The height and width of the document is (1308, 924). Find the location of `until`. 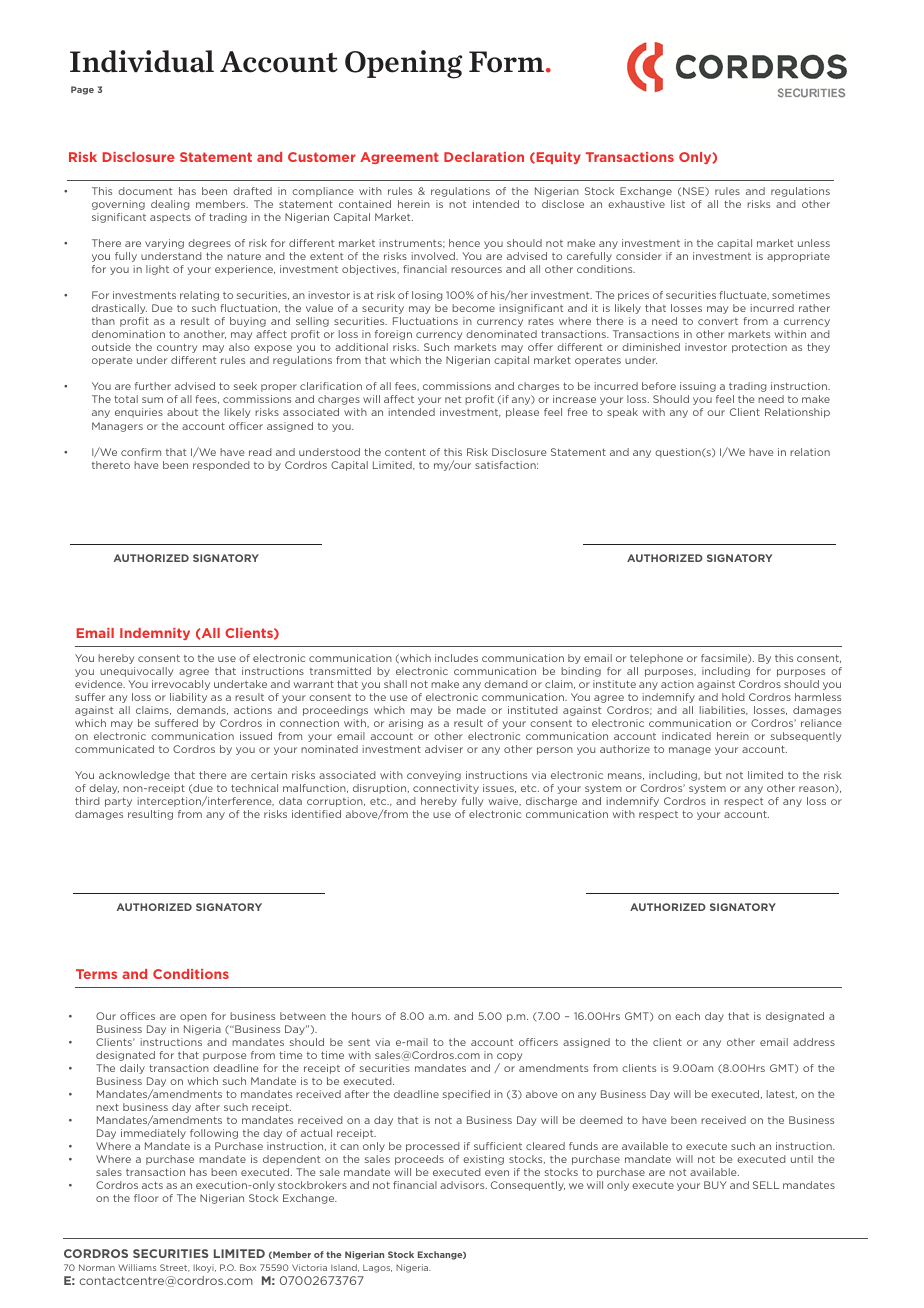

until is located at coordinates (802, 1159).
